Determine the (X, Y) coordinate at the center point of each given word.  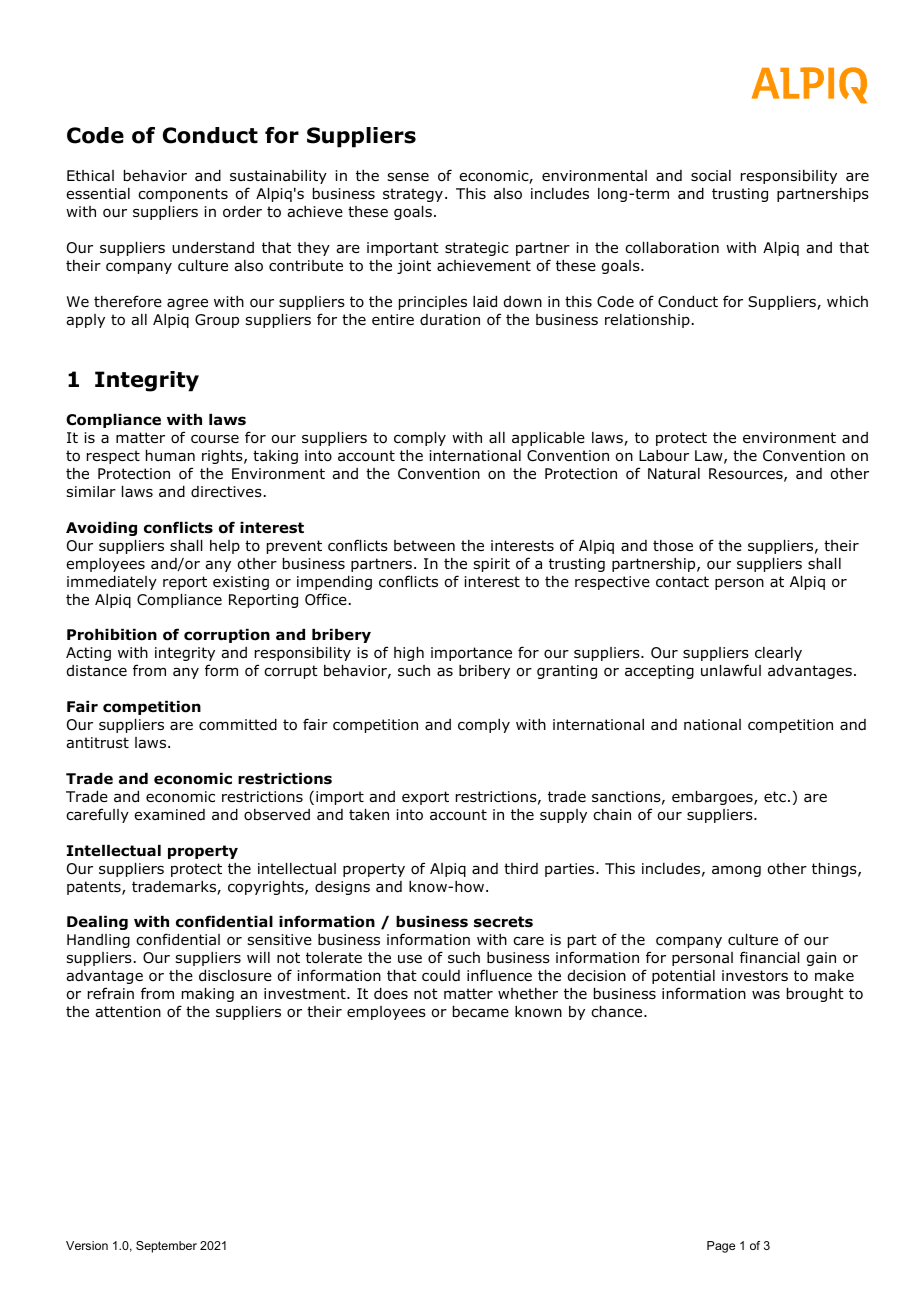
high (409, 654)
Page (721, 1247)
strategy (413, 195)
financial (770, 957)
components (183, 195)
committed (238, 725)
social (711, 176)
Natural (674, 474)
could (441, 976)
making (208, 995)
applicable (548, 439)
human (170, 455)
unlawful (731, 670)
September (166, 1247)
